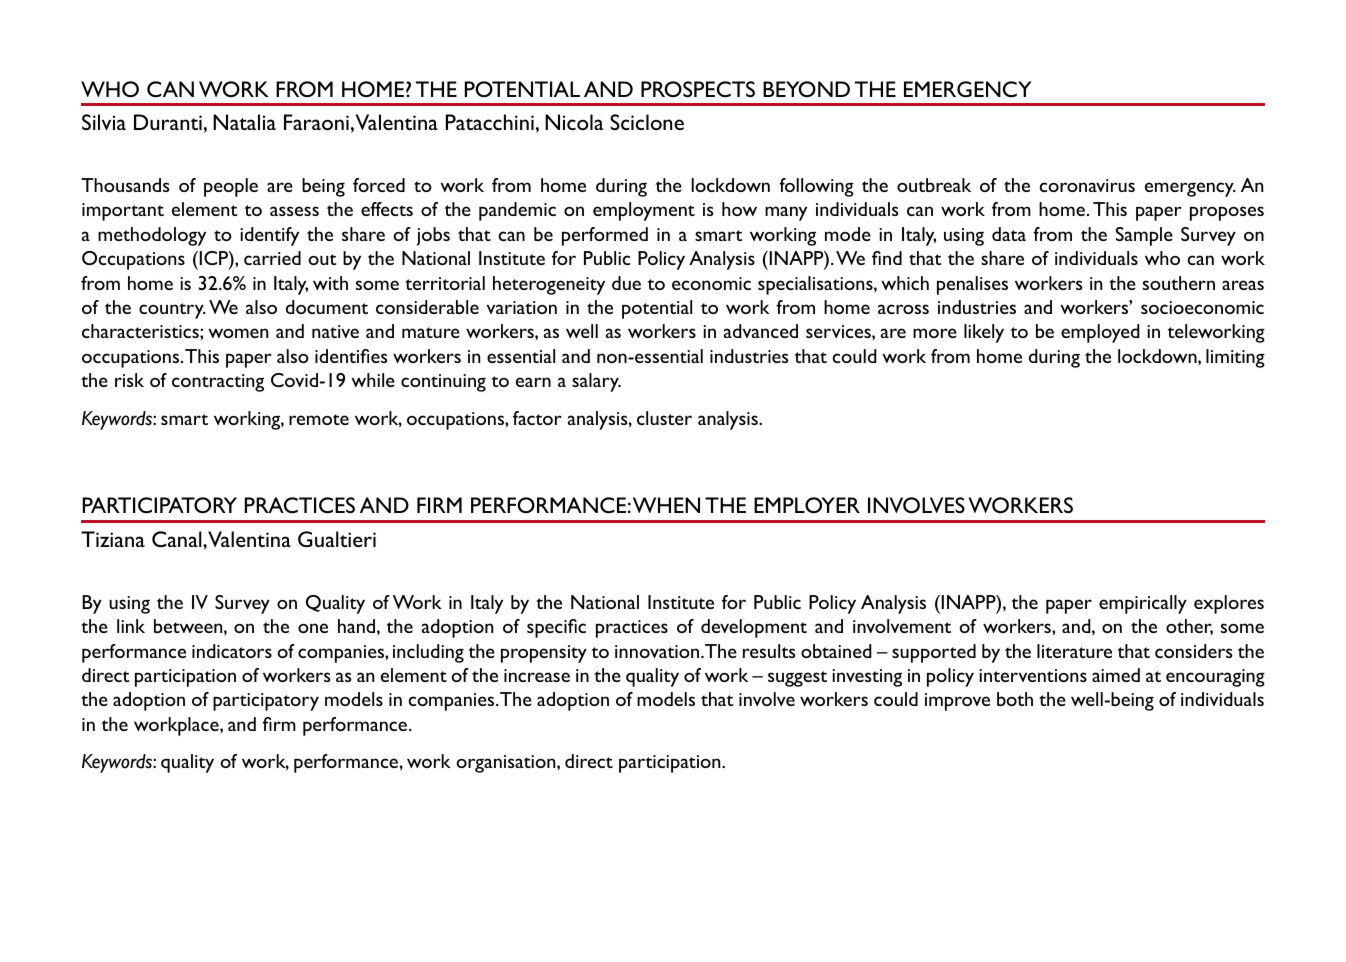 The height and width of the screenshot is (962, 1346). What do you see at coordinates (807, 505) in the screenshot?
I see `EMPLOYER` at bounding box center [807, 505].
